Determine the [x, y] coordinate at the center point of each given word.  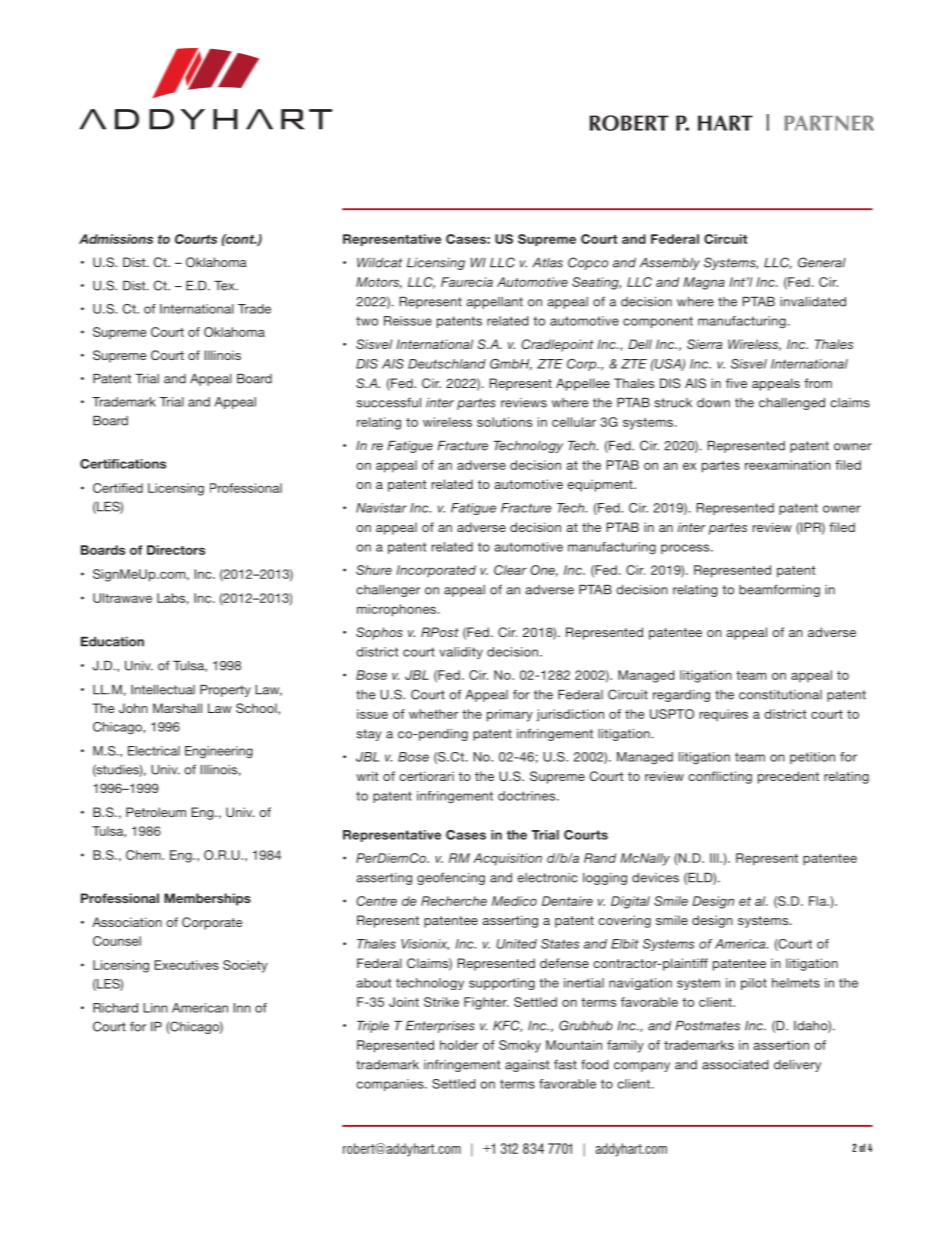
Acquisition [507, 859]
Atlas [547, 263]
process [686, 549]
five [736, 383]
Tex [225, 286]
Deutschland [447, 364]
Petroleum [156, 812]
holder [459, 1045]
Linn [156, 1008]
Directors [176, 550]
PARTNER [829, 123]
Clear [510, 570]
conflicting [720, 777]
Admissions [116, 239]
